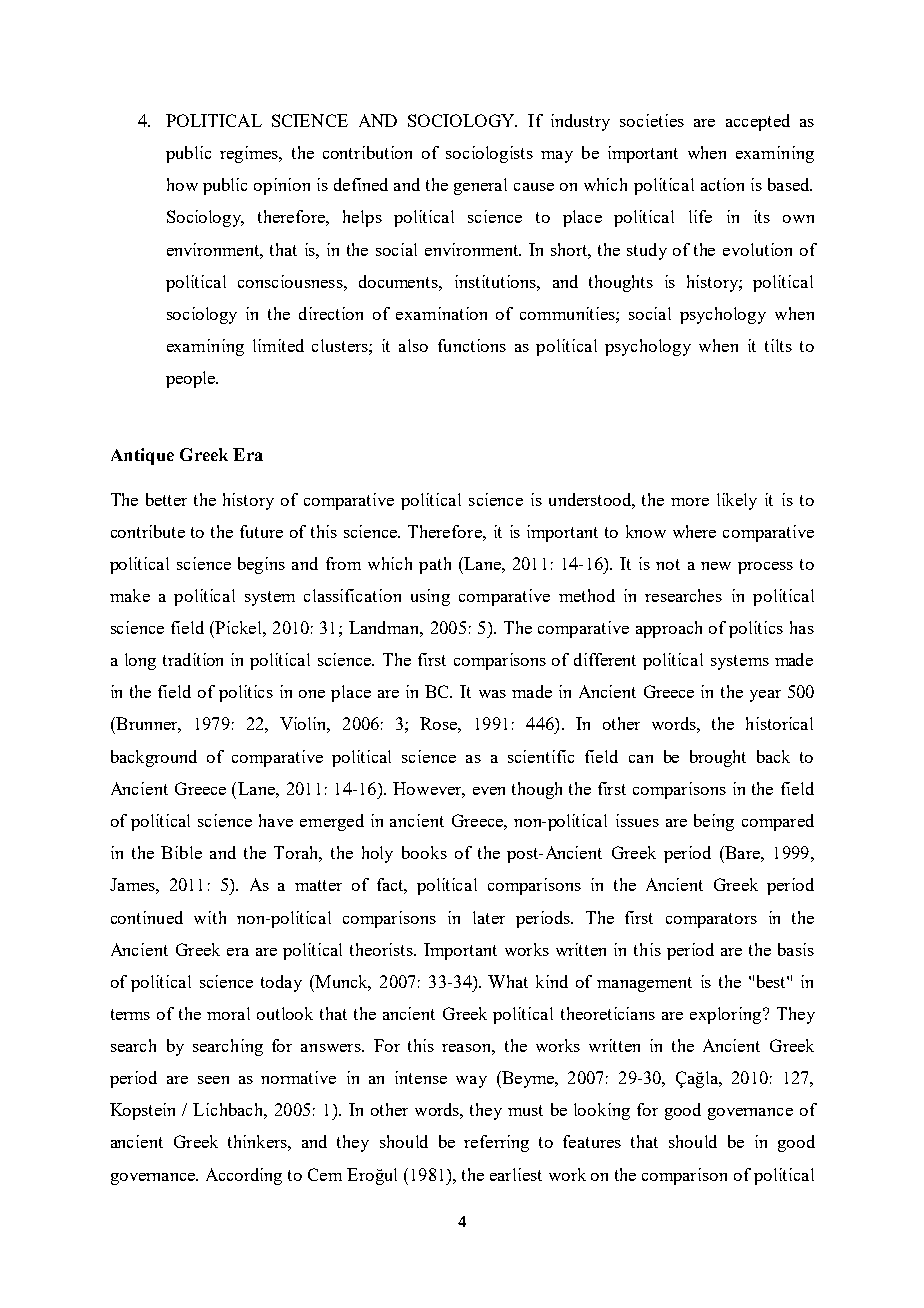  Describe the element at coordinates (496, 1143) in the document. I see `referring` at that location.
